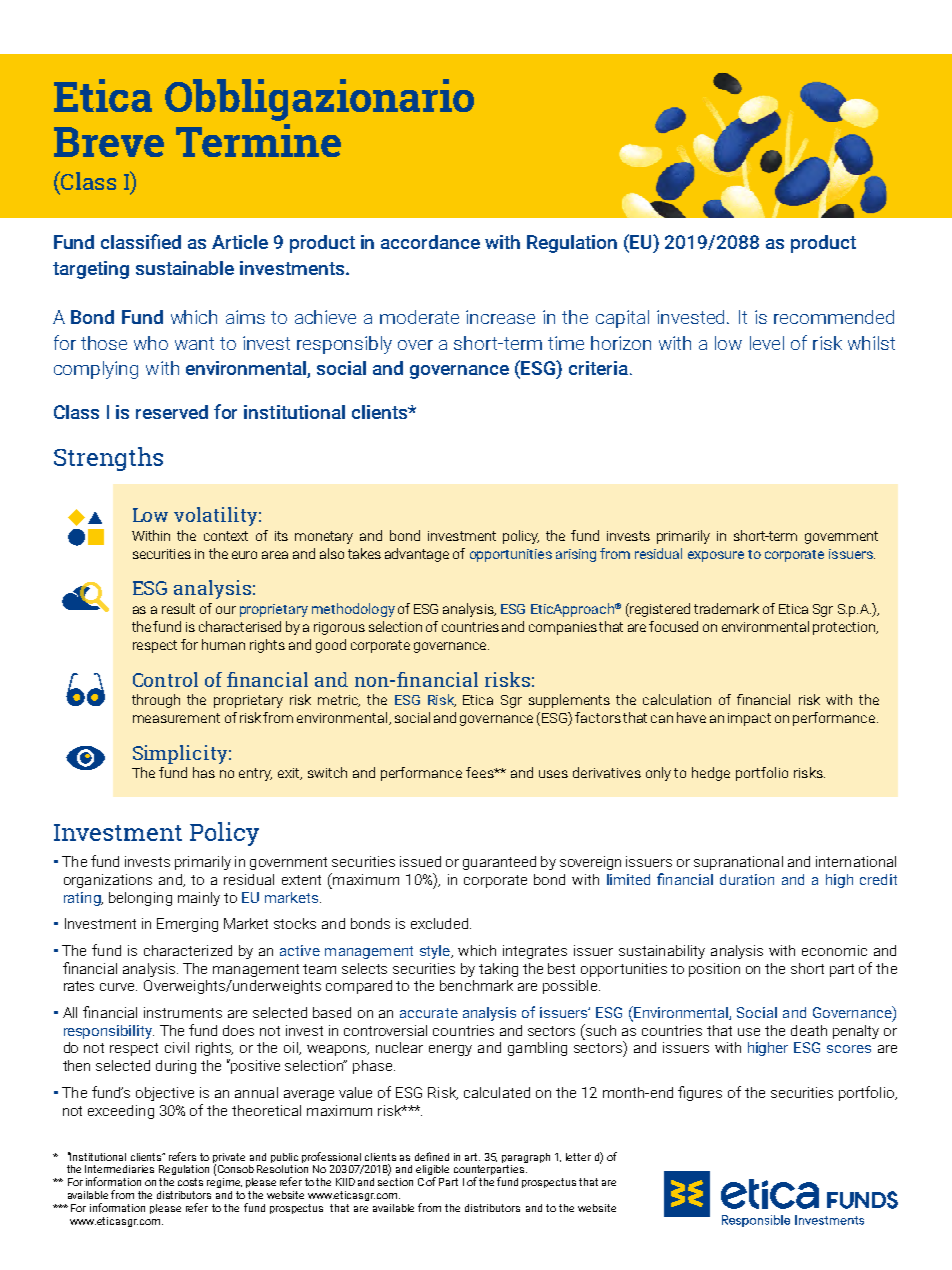  Describe the element at coordinates (185, 268) in the screenshot. I see `sustainable` at that location.
